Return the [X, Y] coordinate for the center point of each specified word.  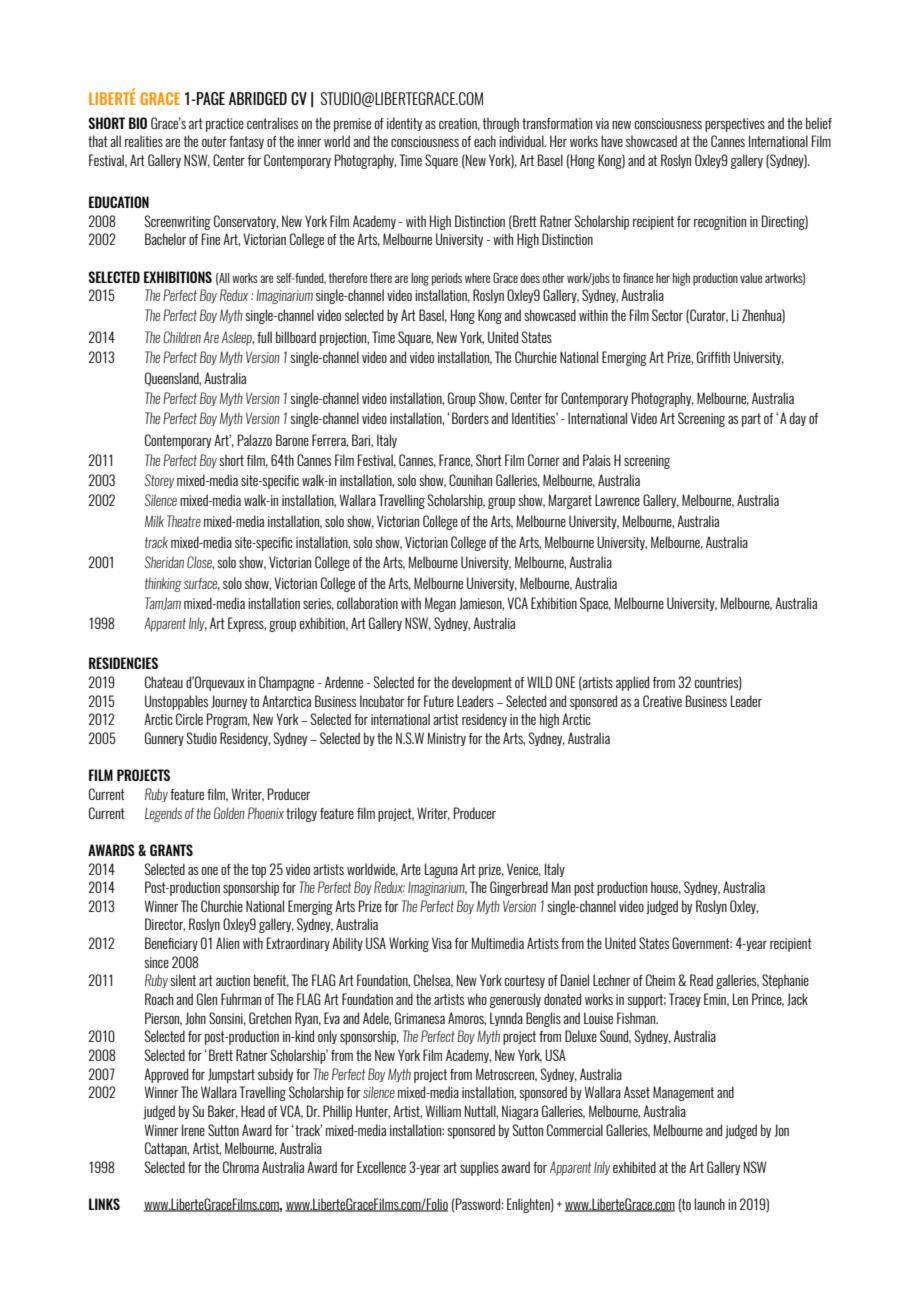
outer [214, 141]
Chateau [164, 682]
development [482, 683]
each [485, 141]
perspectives [735, 125]
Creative [662, 701]
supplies [479, 1168]
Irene [193, 1130]
